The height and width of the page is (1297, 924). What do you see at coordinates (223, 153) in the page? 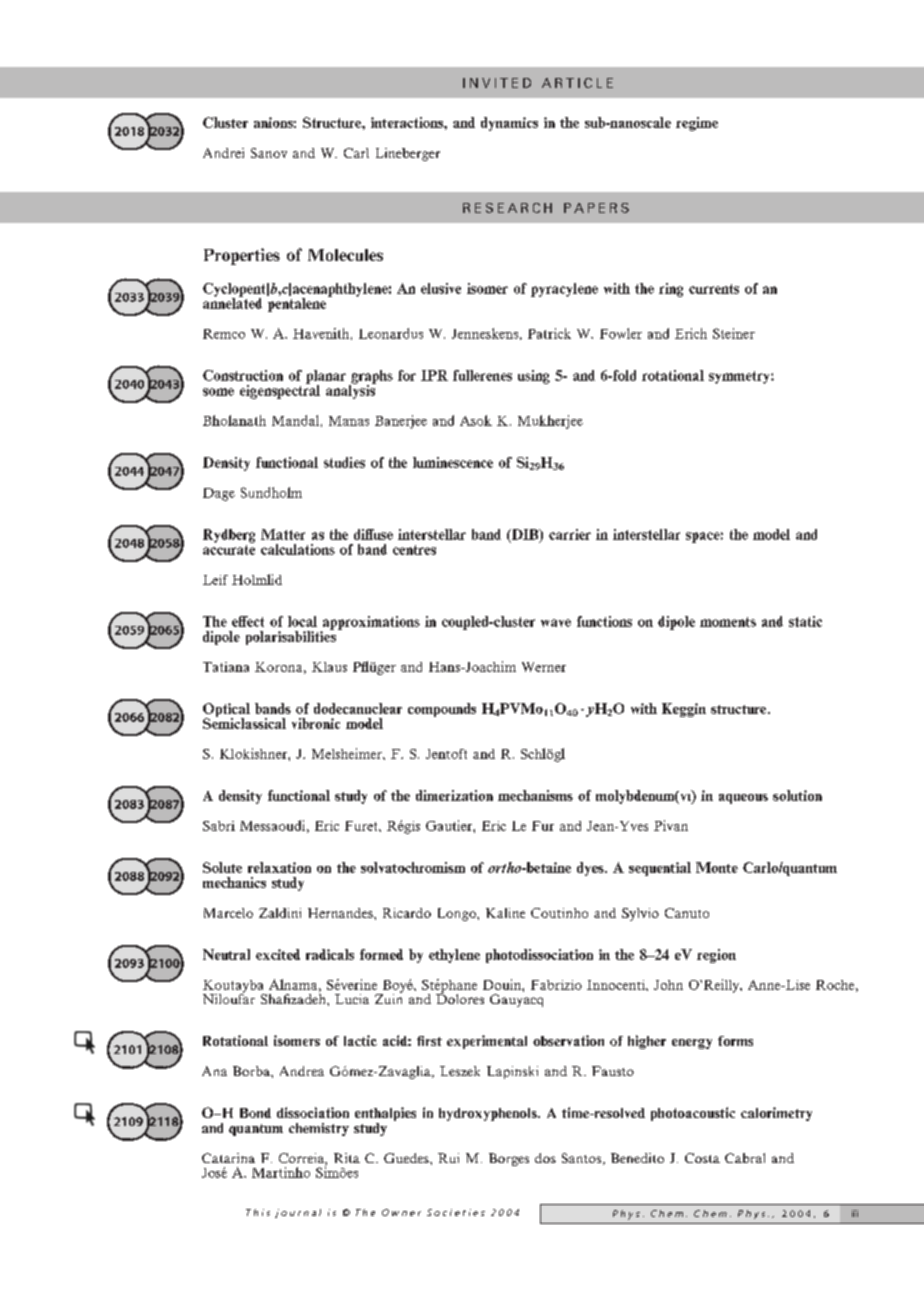
I see `Andrei` at bounding box center [223, 153].
